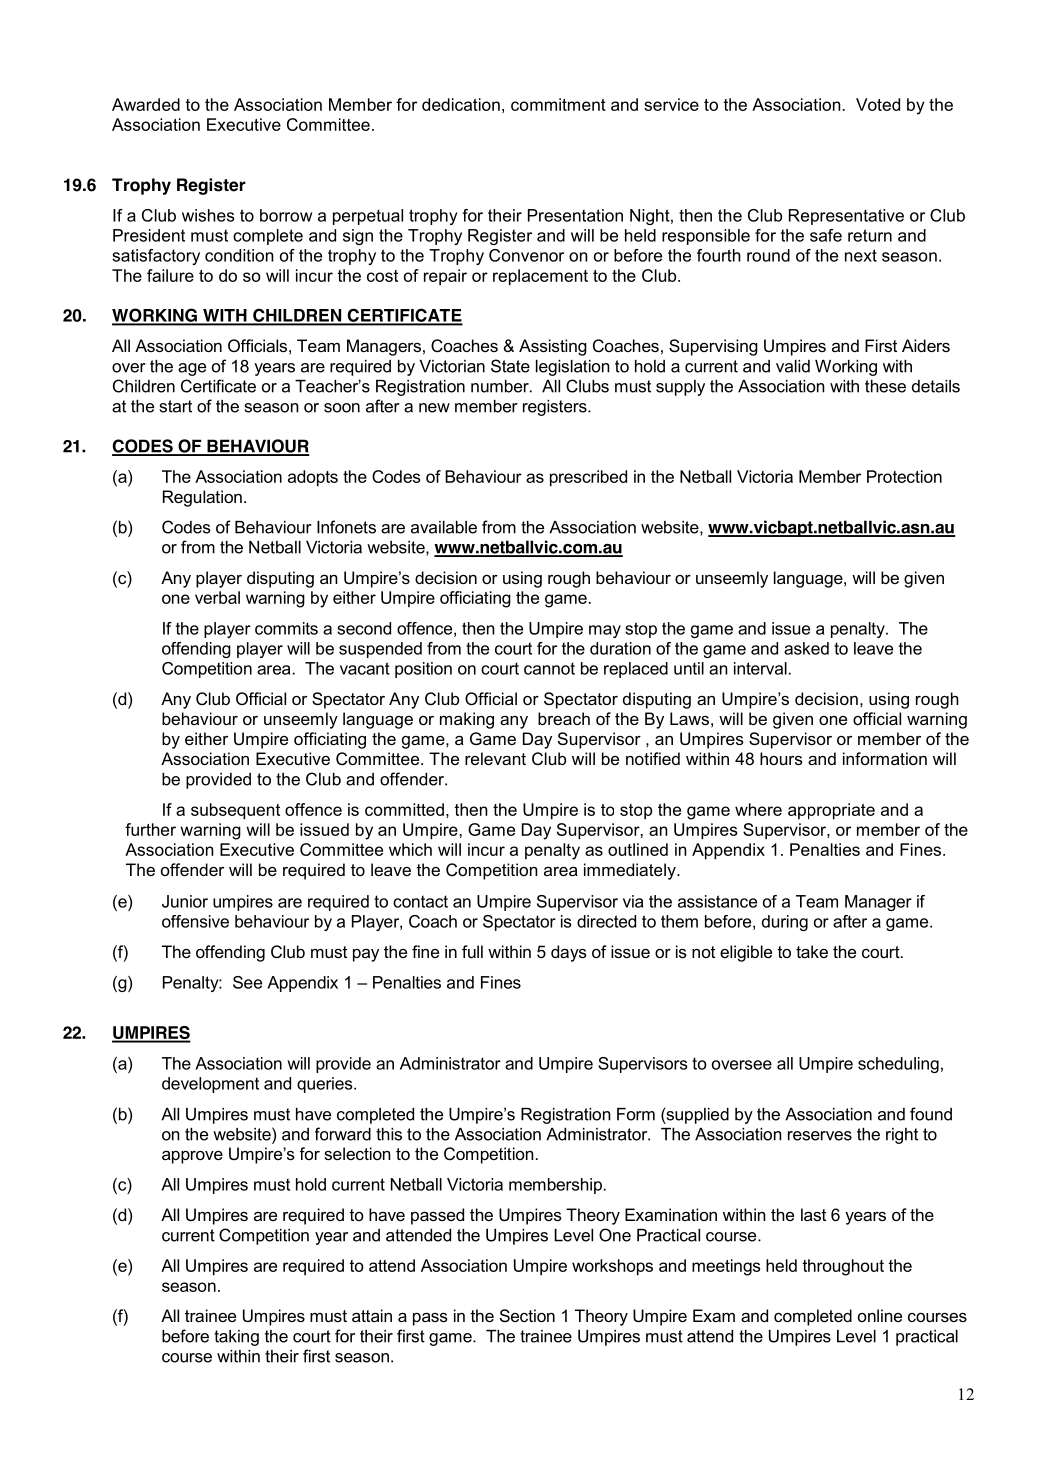 The width and height of the document is (1037, 1467). What do you see at coordinates (878, 104) in the document?
I see `Voted` at bounding box center [878, 104].
